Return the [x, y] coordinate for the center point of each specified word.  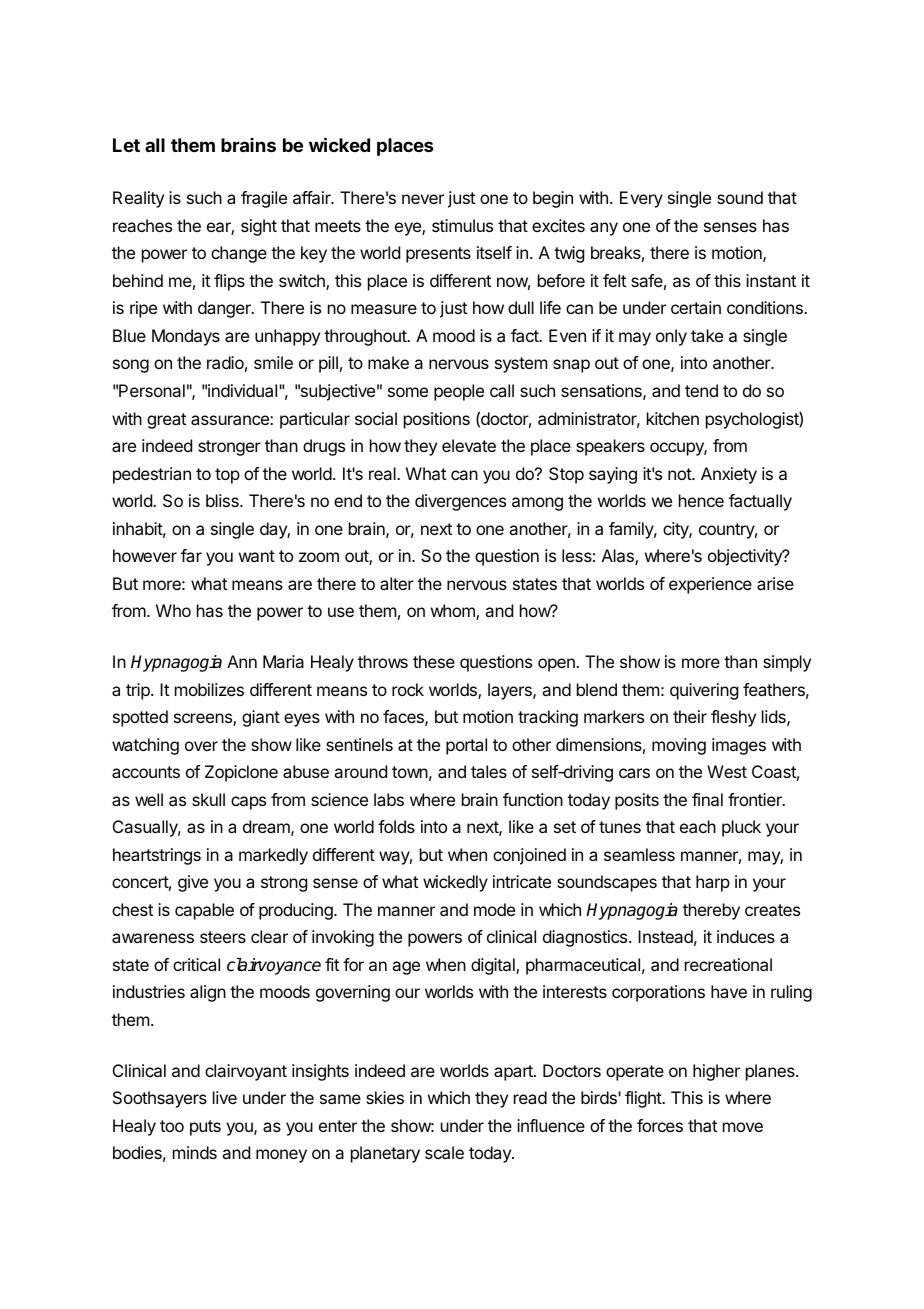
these [434, 661]
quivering [704, 691]
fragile [264, 199]
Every [641, 199]
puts [205, 1128]
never [423, 199]
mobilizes [209, 689]
